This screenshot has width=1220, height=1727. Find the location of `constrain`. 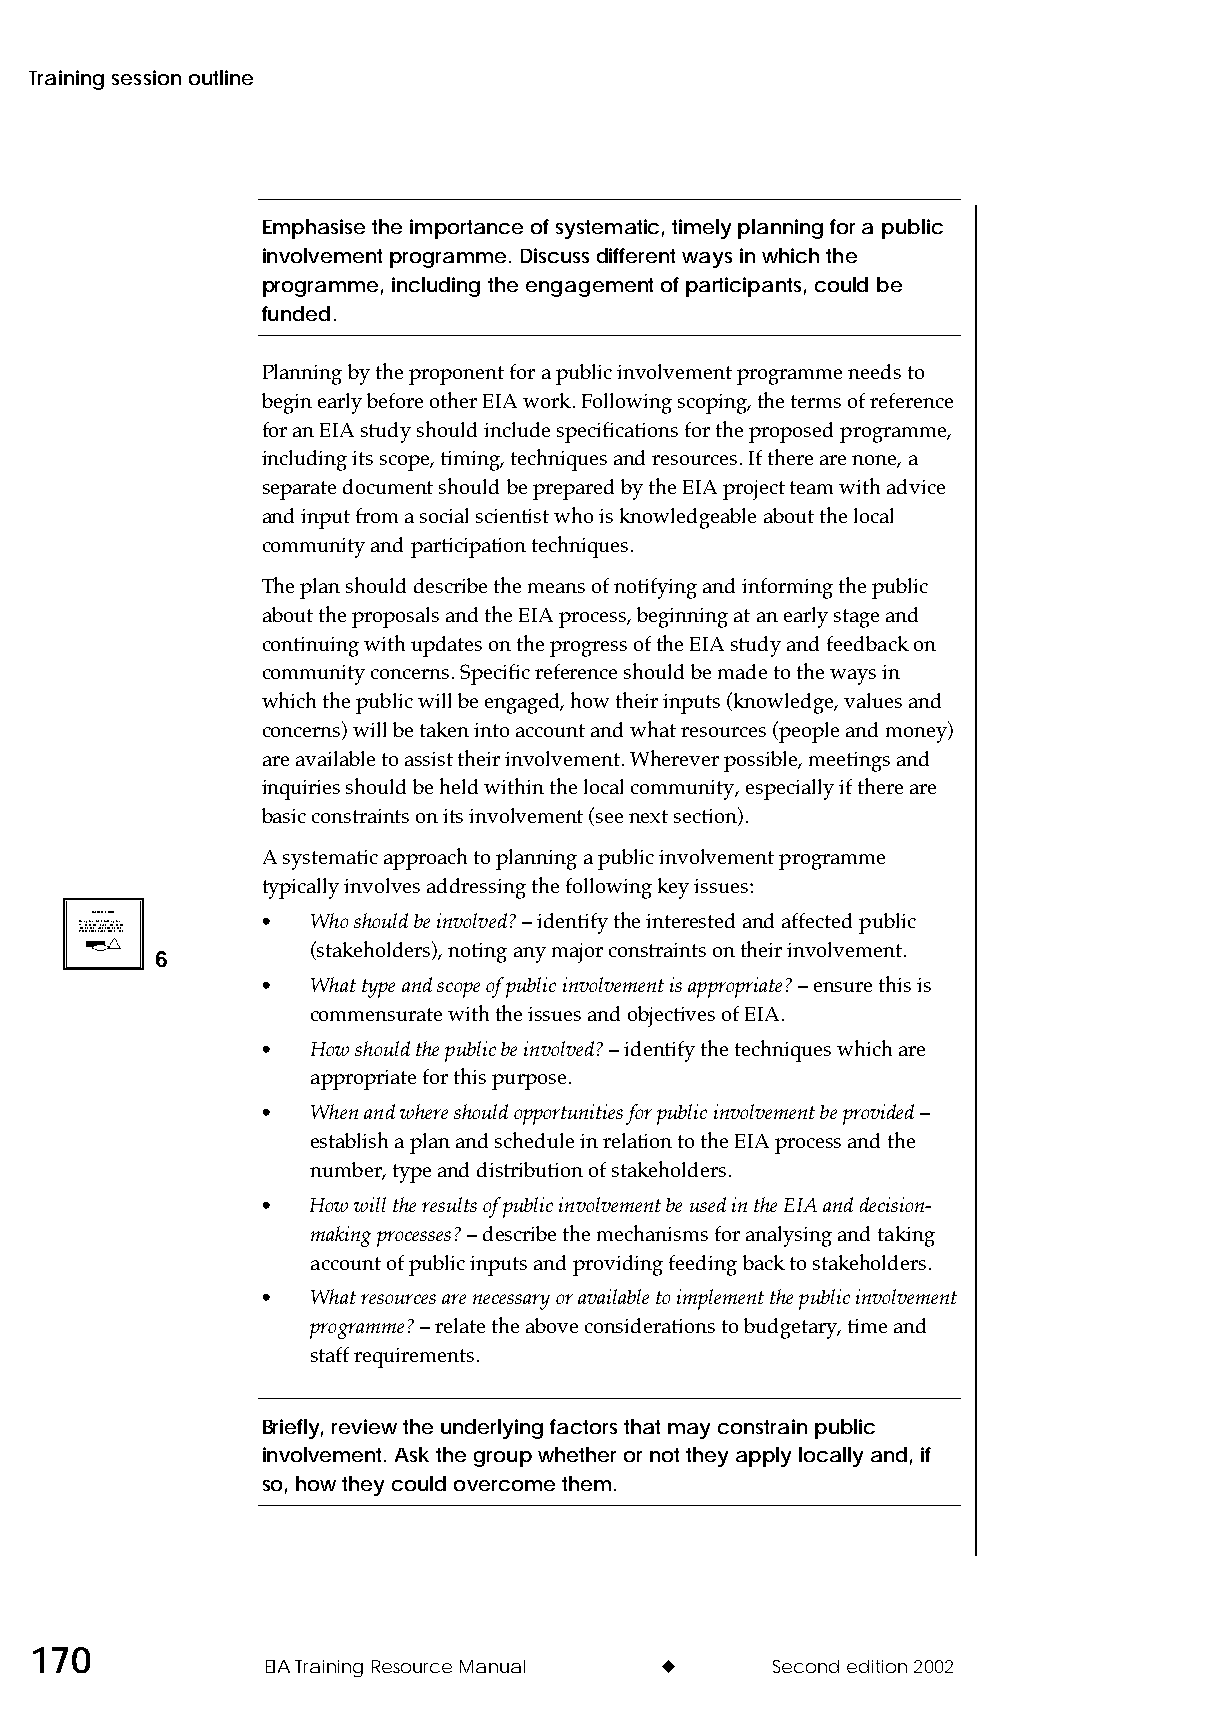

constrain is located at coordinates (762, 1426).
